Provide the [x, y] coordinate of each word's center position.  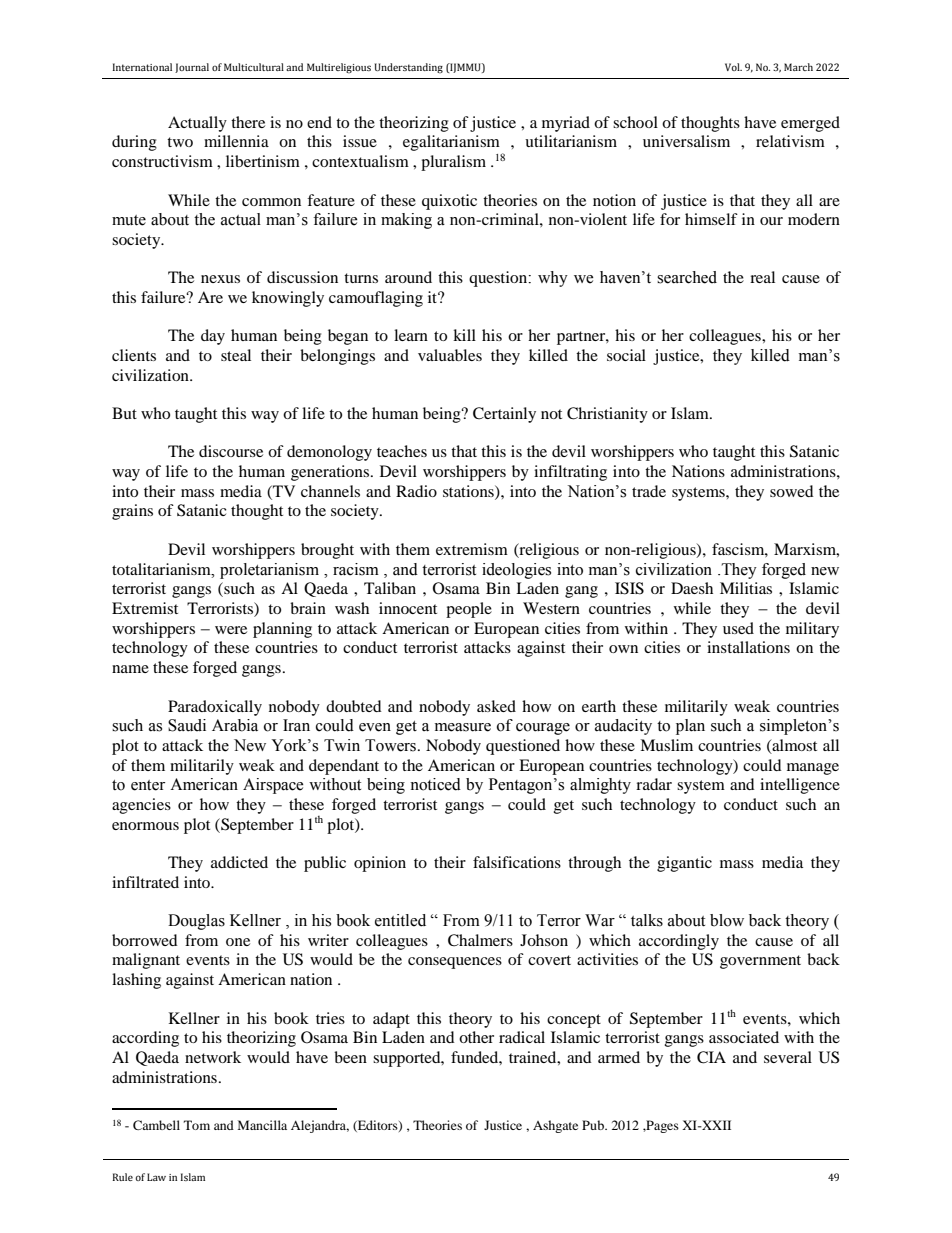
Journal [192, 68]
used [738, 628]
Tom [197, 1125]
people [469, 610]
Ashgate [555, 1126]
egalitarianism [451, 143]
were [231, 630]
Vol [733, 67]
